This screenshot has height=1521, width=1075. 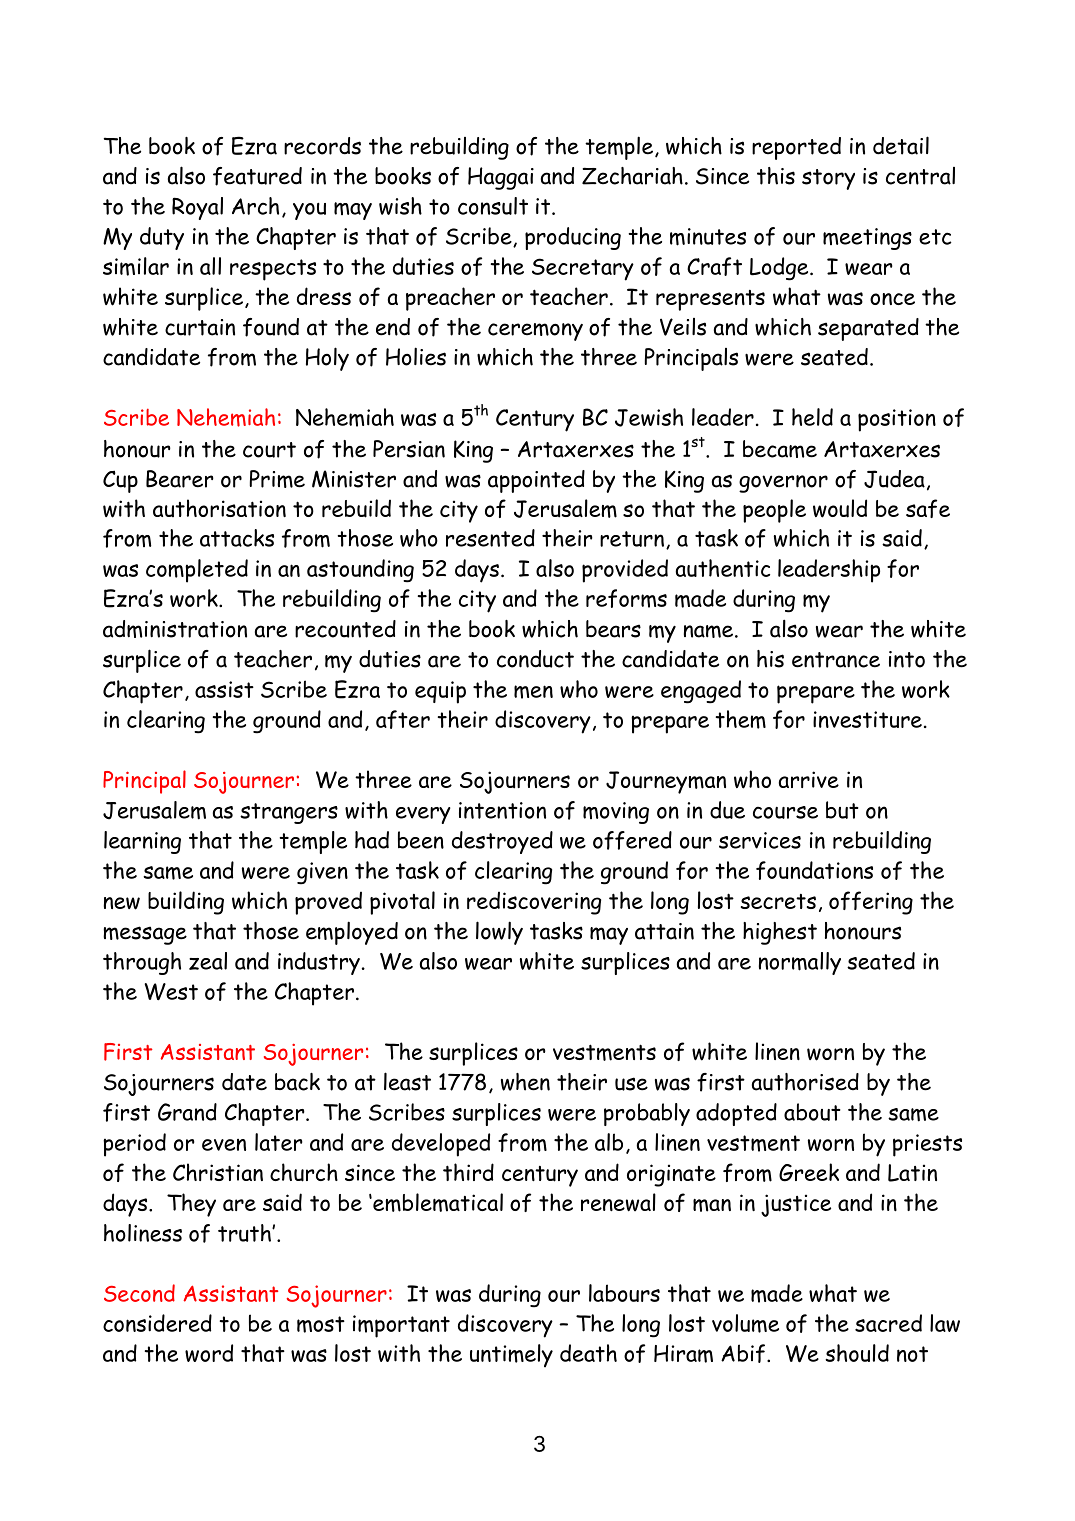 I want to click on appointed, so click(x=536, y=481).
